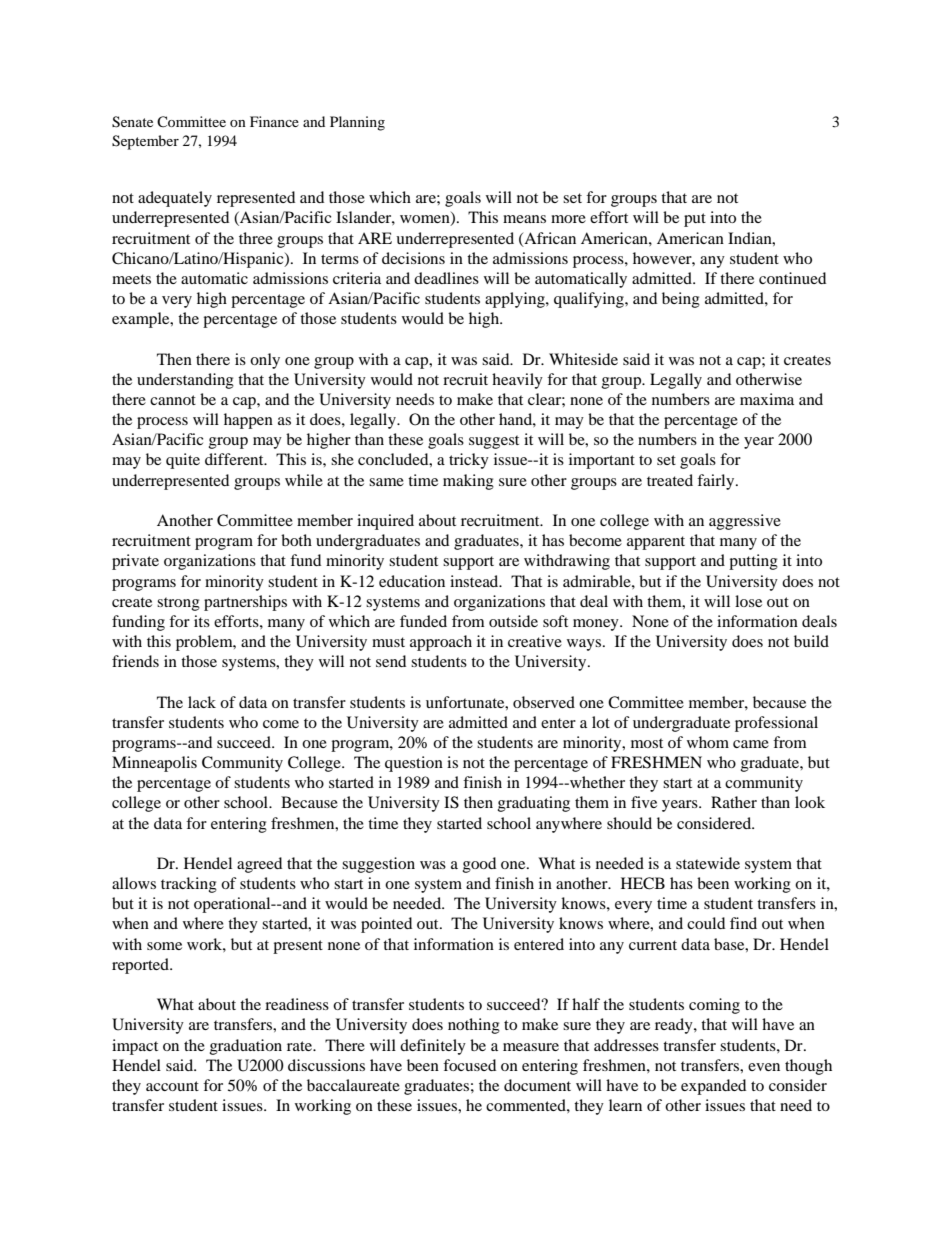  Describe the element at coordinates (524, 219) in the page. I see `means` at that location.
